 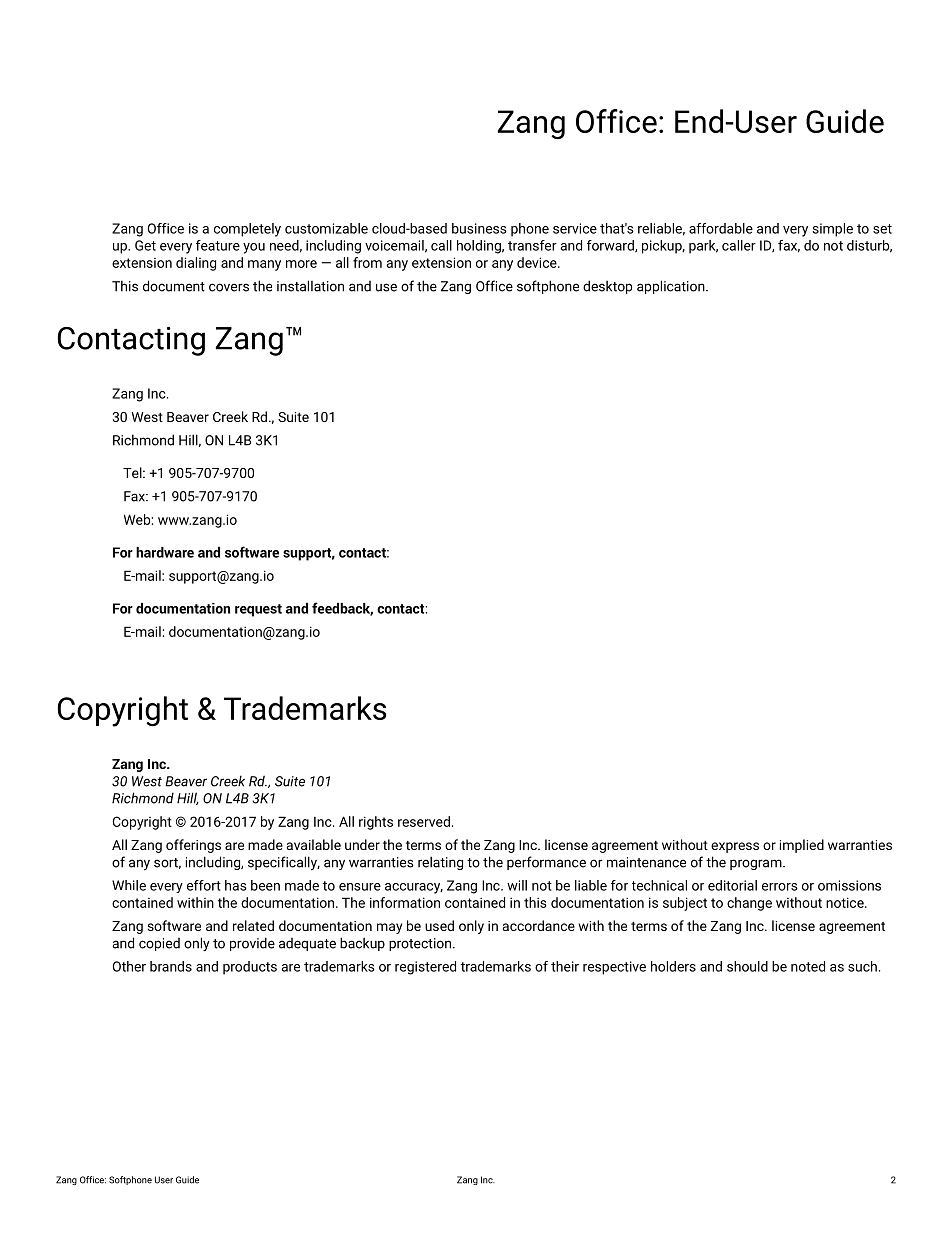 I want to click on transfer, so click(x=532, y=245).
